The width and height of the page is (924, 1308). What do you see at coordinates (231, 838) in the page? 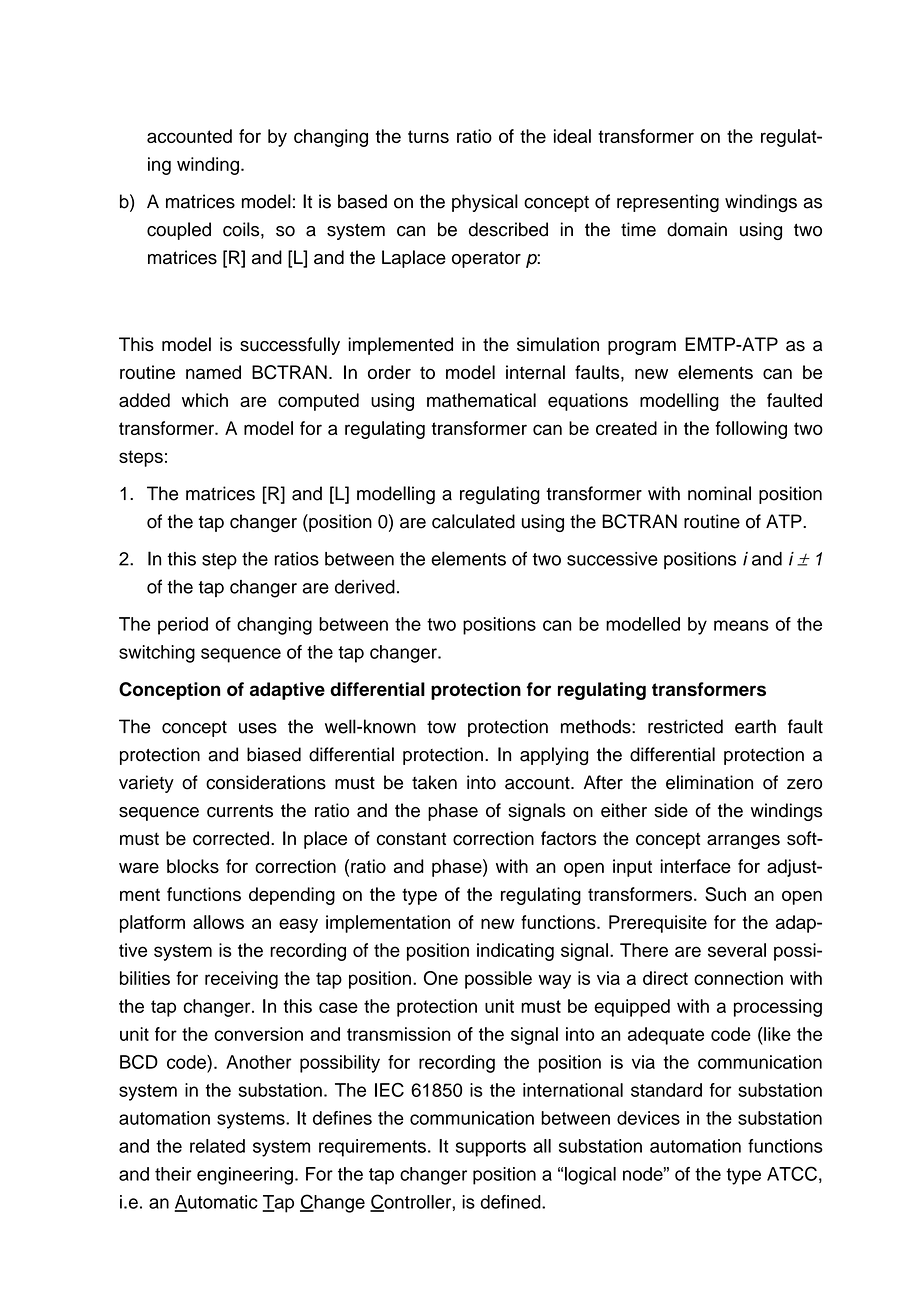
I see `corrected` at bounding box center [231, 838].
